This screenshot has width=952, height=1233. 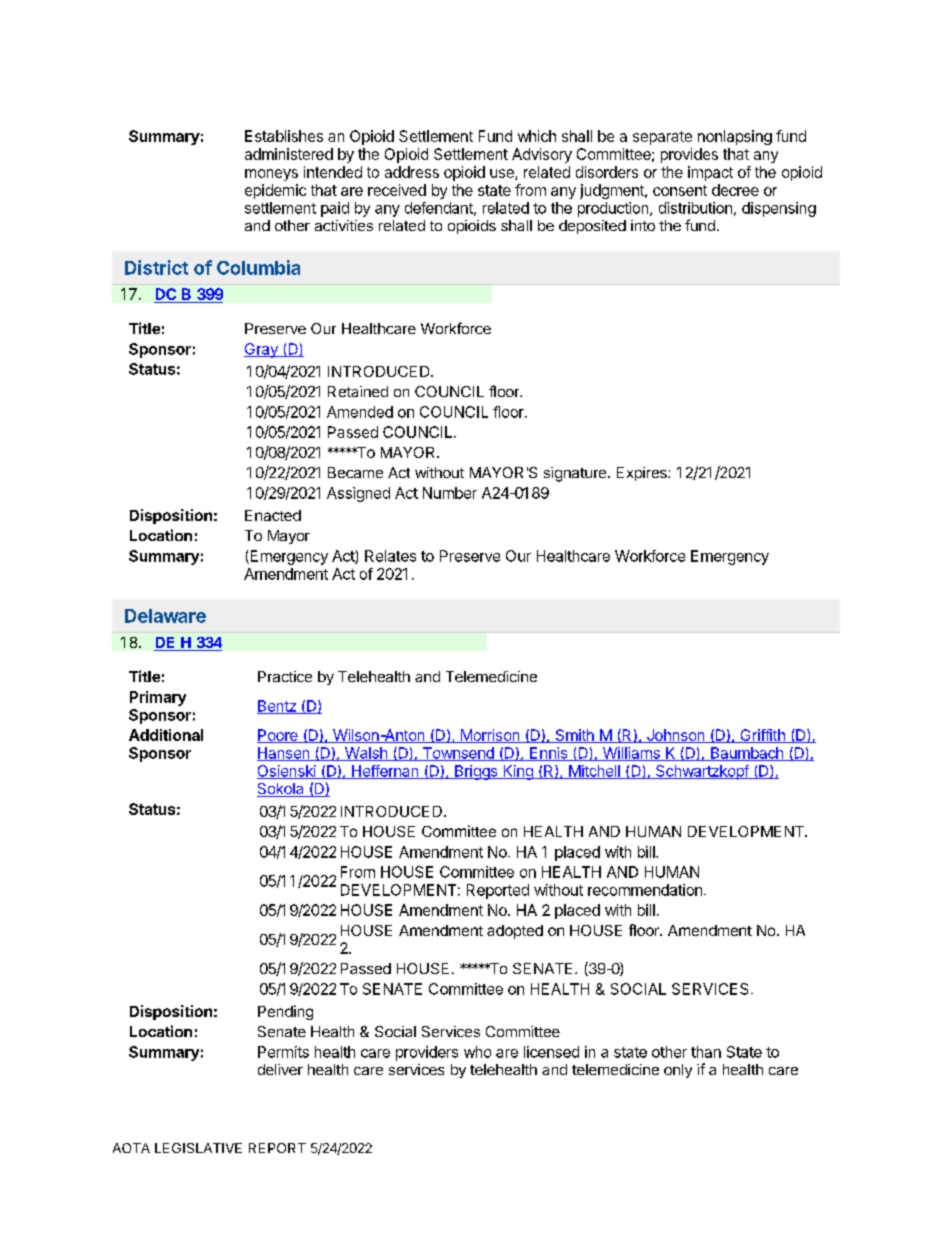 What do you see at coordinates (271, 175) in the screenshot?
I see `moneys` at bounding box center [271, 175].
